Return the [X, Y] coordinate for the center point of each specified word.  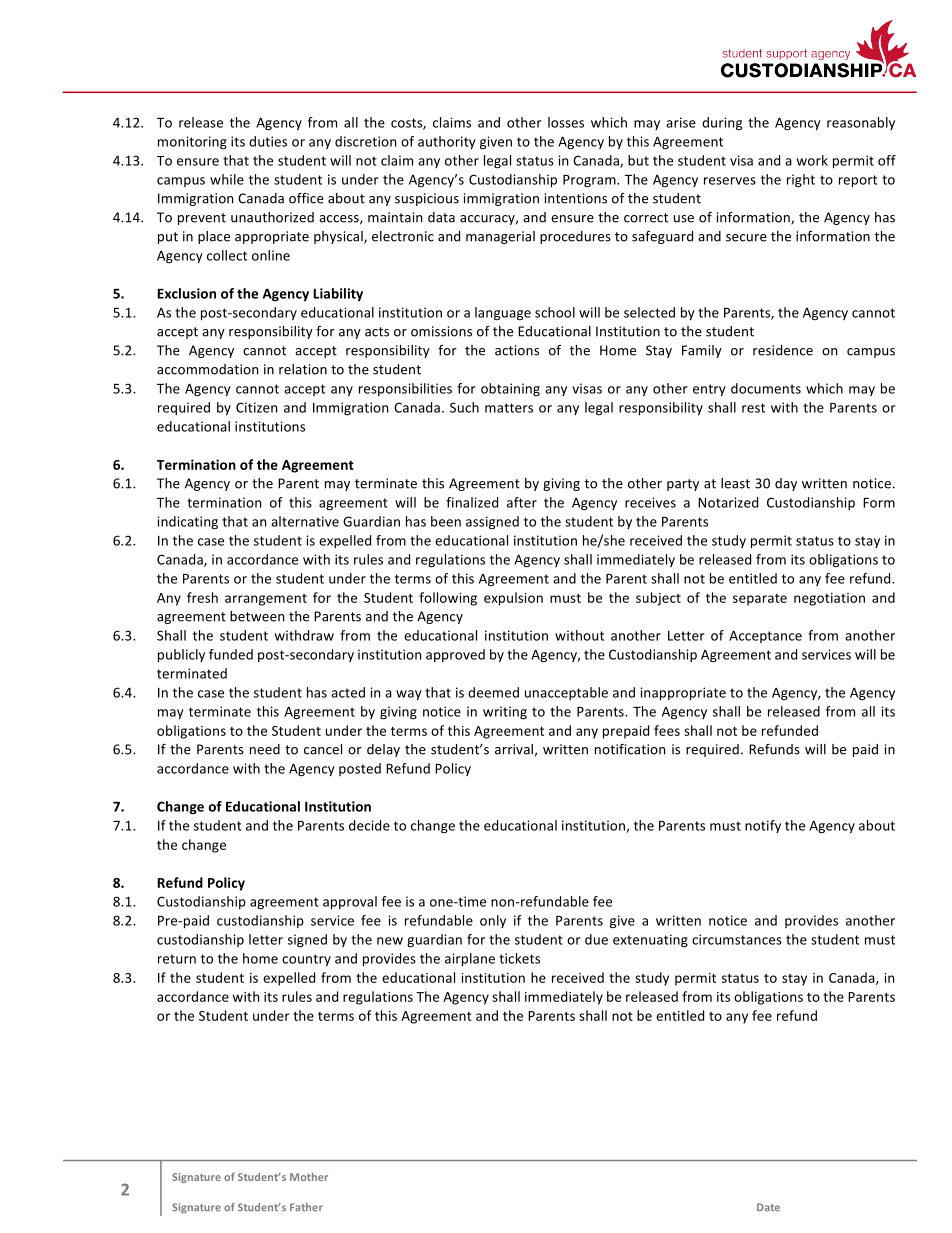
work [812, 160]
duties [268, 141]
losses [566, 122]
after [522, 502]
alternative [305, 521]
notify [763, 826]
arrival [514, 749]
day [786, 484]
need [265, 749]
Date [768, 1207]
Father [306, 1207]
